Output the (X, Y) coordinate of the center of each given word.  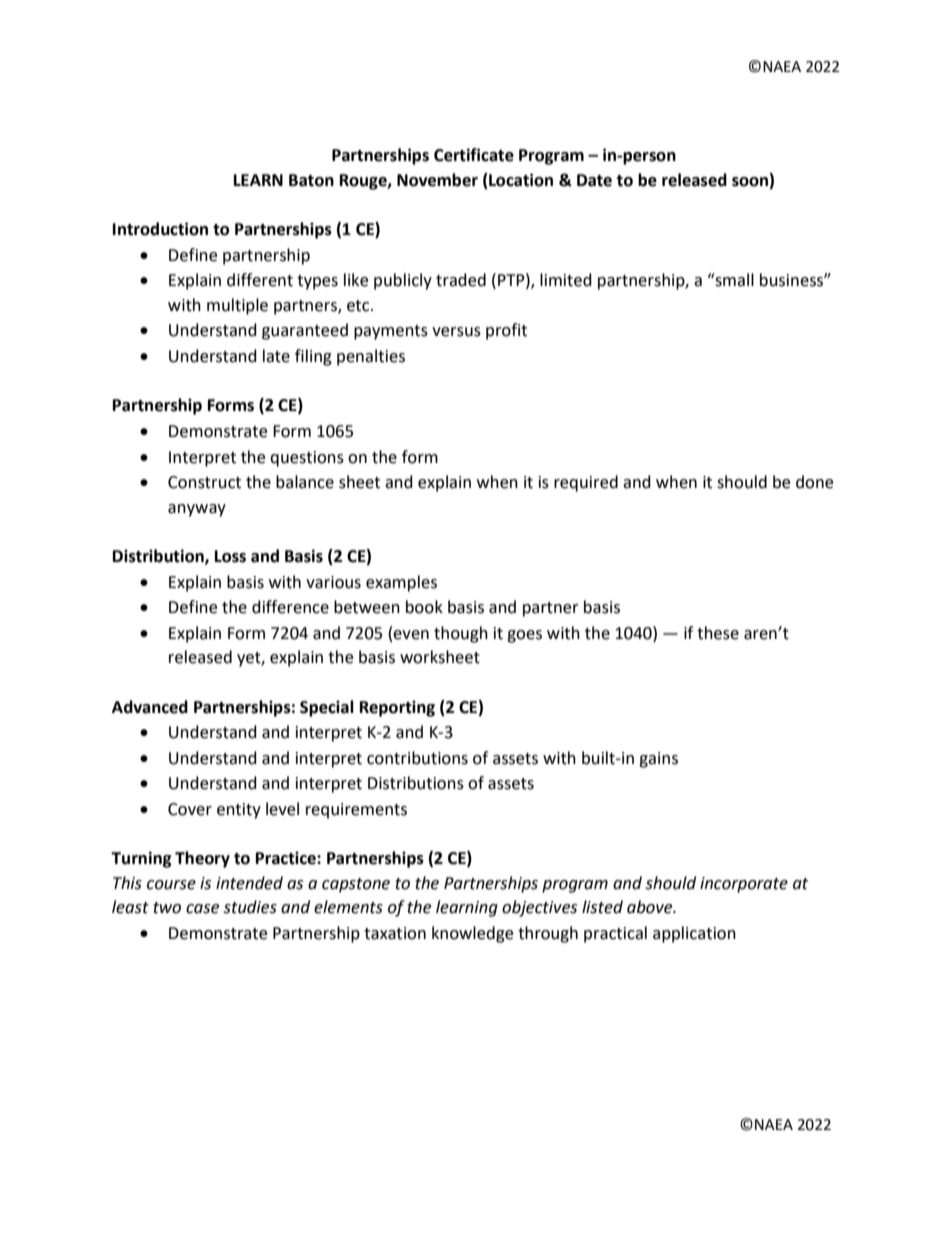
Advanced (150, 707)
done (814, 482)
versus (456, 332)
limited (566, 280)
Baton (311, 180)
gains (658, 760)
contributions (417, 758)
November (437, 180)
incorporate (744, 885)
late (276, 356)
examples (401, 583)
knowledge (472, 934)
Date (594, 180)
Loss (230, 556)
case (202, 909)
